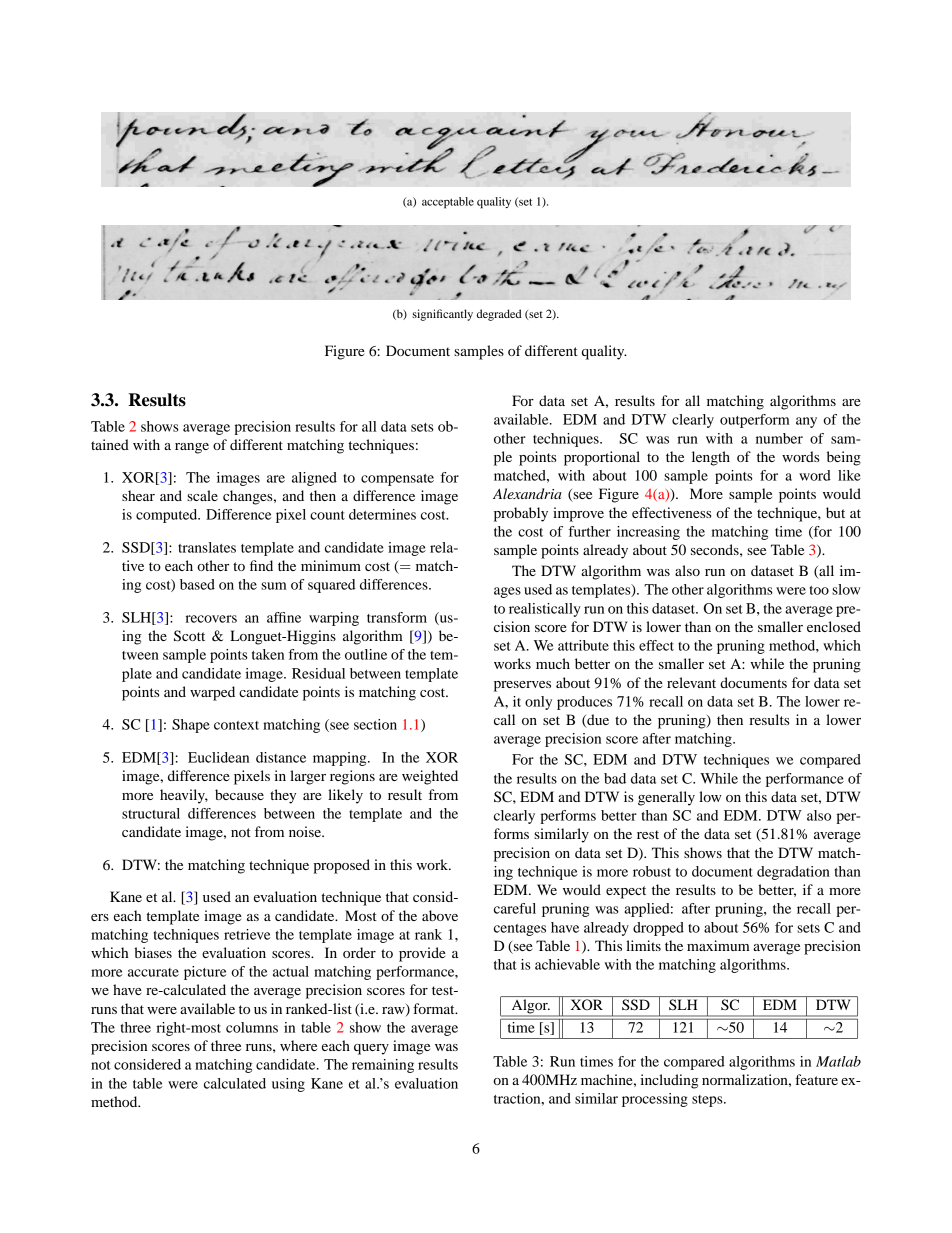 The width and height of the document is (952, 1233). What do you see at coordinates (197, 584) in the document?
I see `based` at bounding box center [197, 584].
